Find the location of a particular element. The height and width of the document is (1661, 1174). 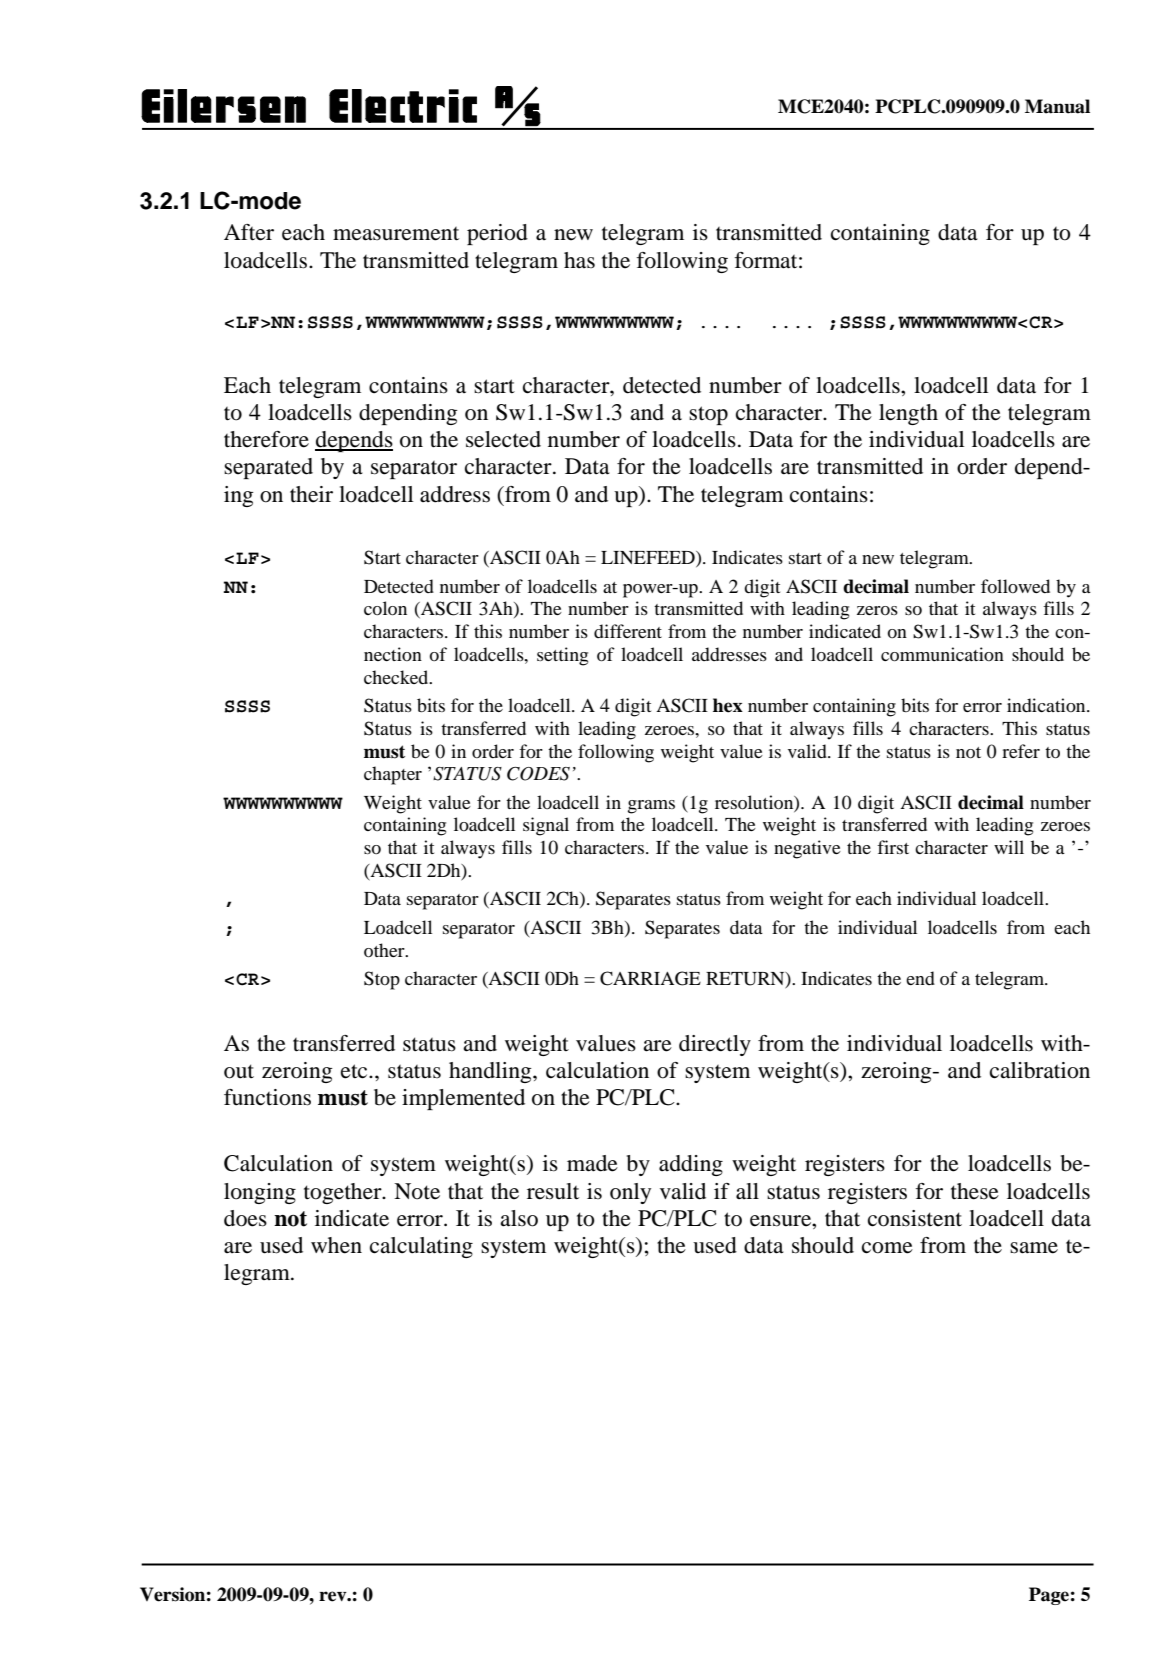

measurement is located at coordinates (396, 234).
